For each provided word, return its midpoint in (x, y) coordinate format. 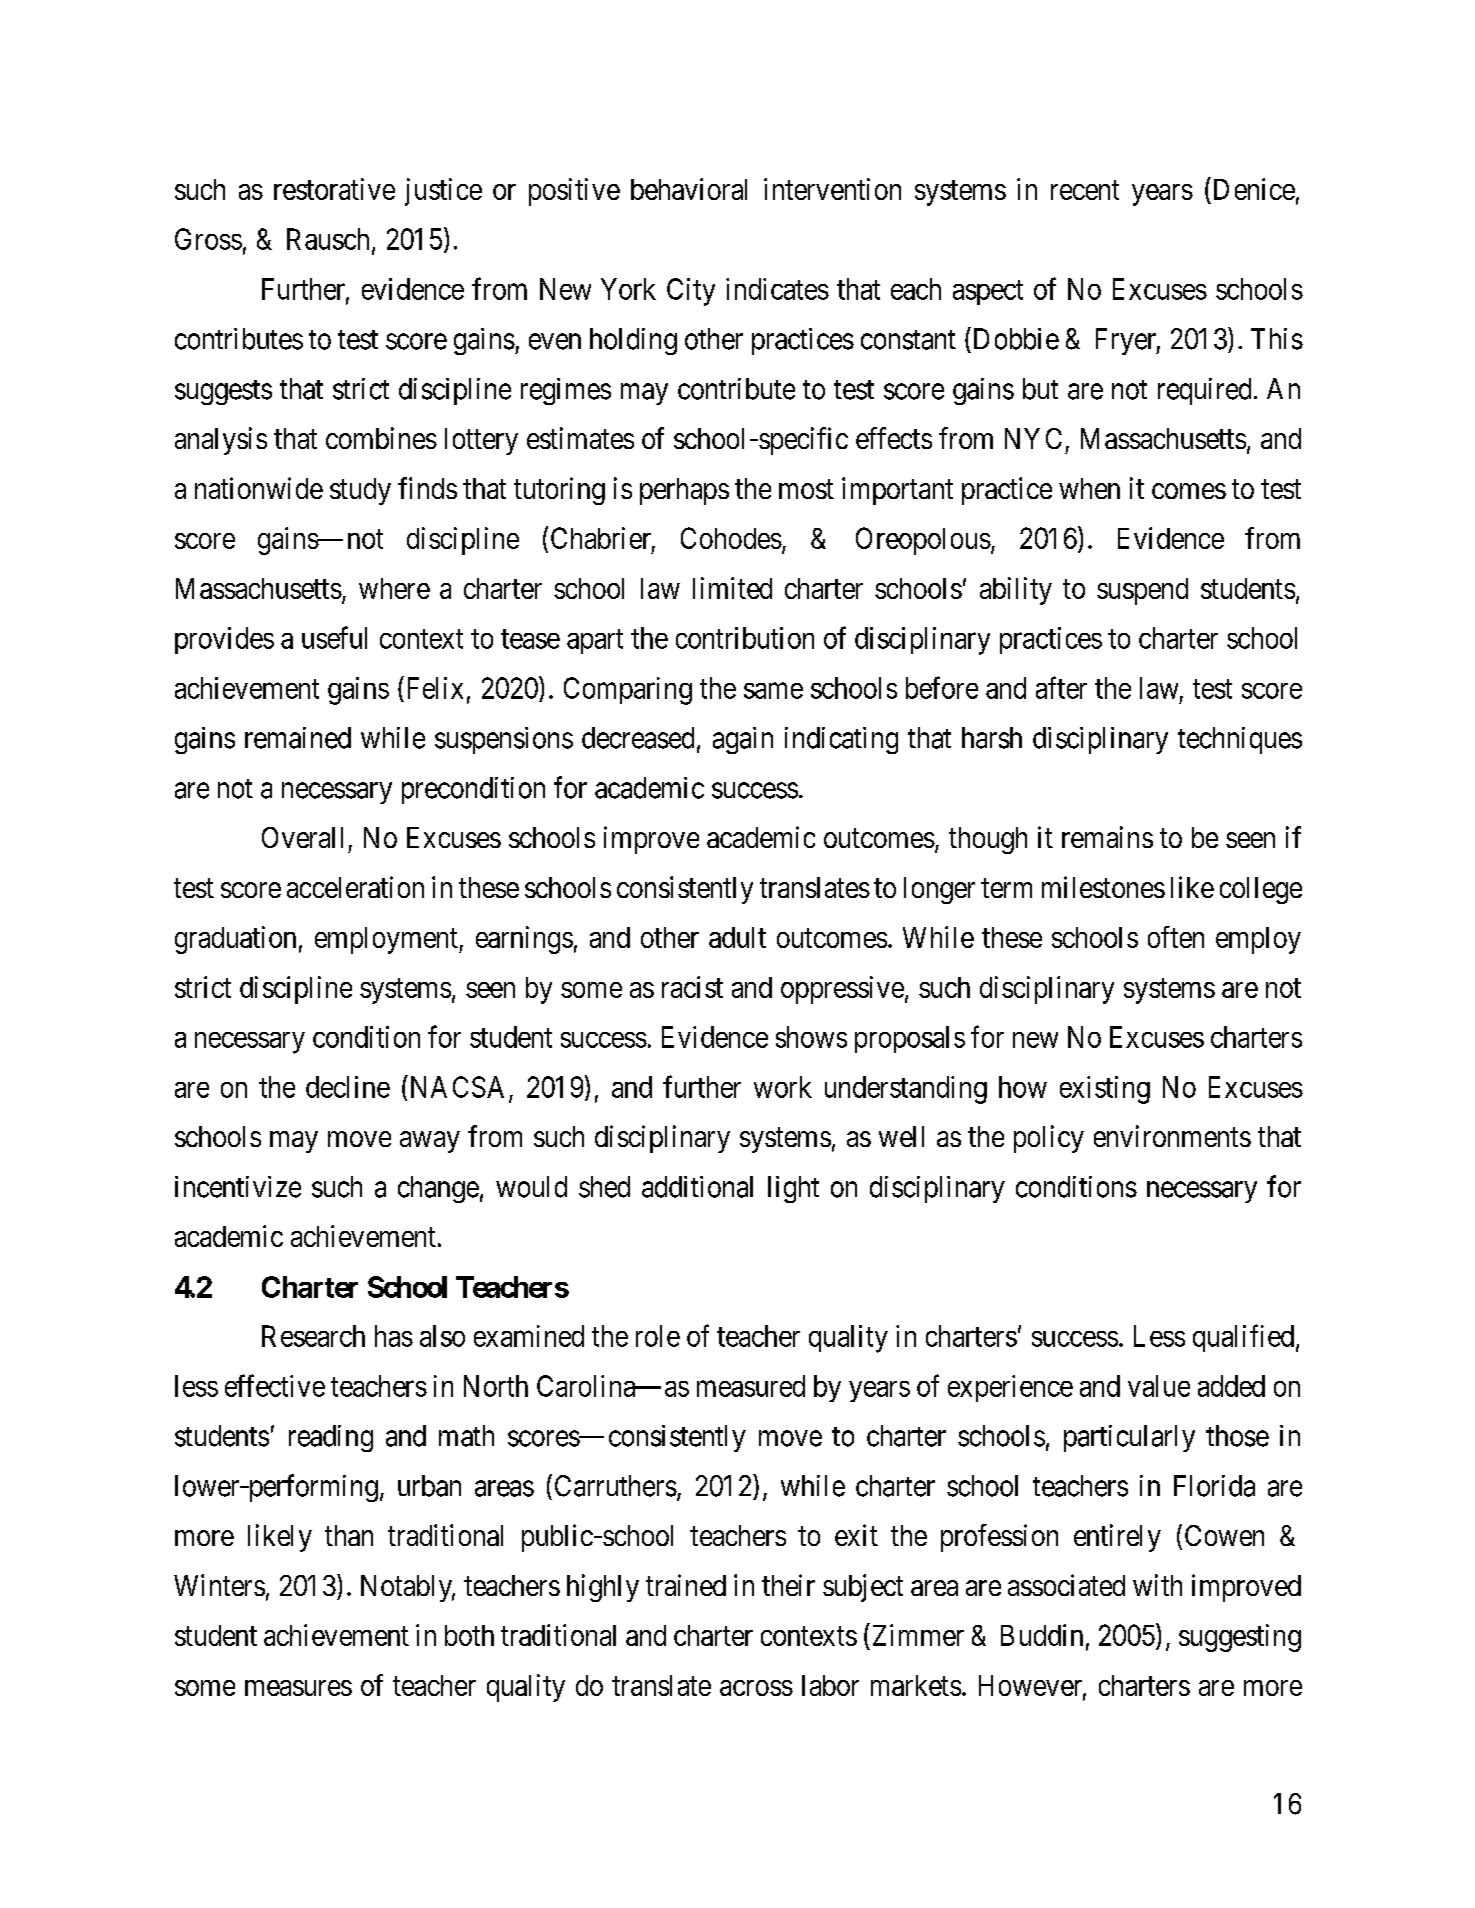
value (1159, 1386)
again (743, 740)
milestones (1103, 887)
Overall (302, 837)
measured (751, 1386)
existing (1105, 1090)
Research (313, 1336)
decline (348, 1087)
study (360, 491)
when (1089, 488)
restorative (334, 189)
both (469, 1635)
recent (1085, 190)
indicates (777, 289)
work (783, 1087)
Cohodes (731, 538)
